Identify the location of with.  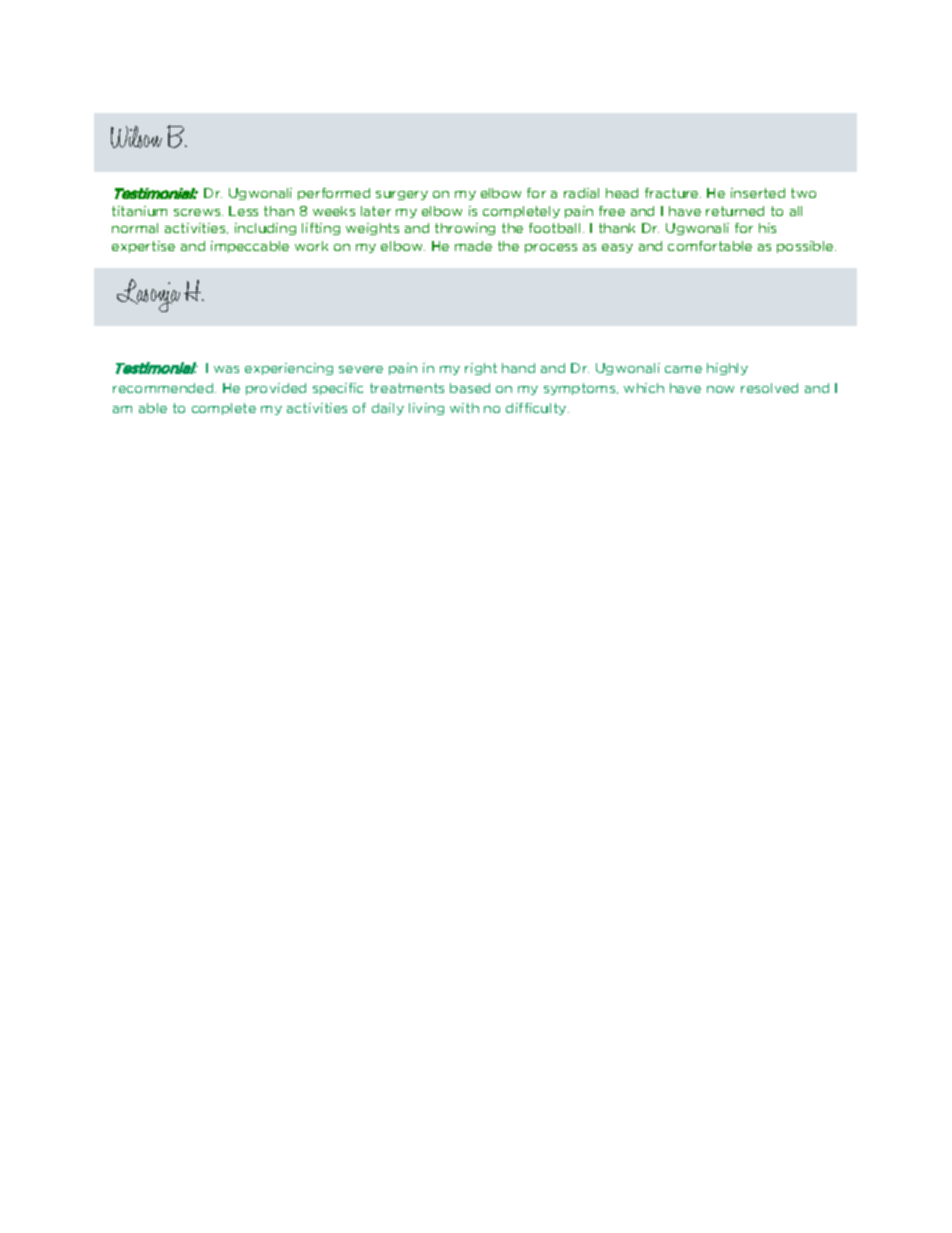
(464, 408).
